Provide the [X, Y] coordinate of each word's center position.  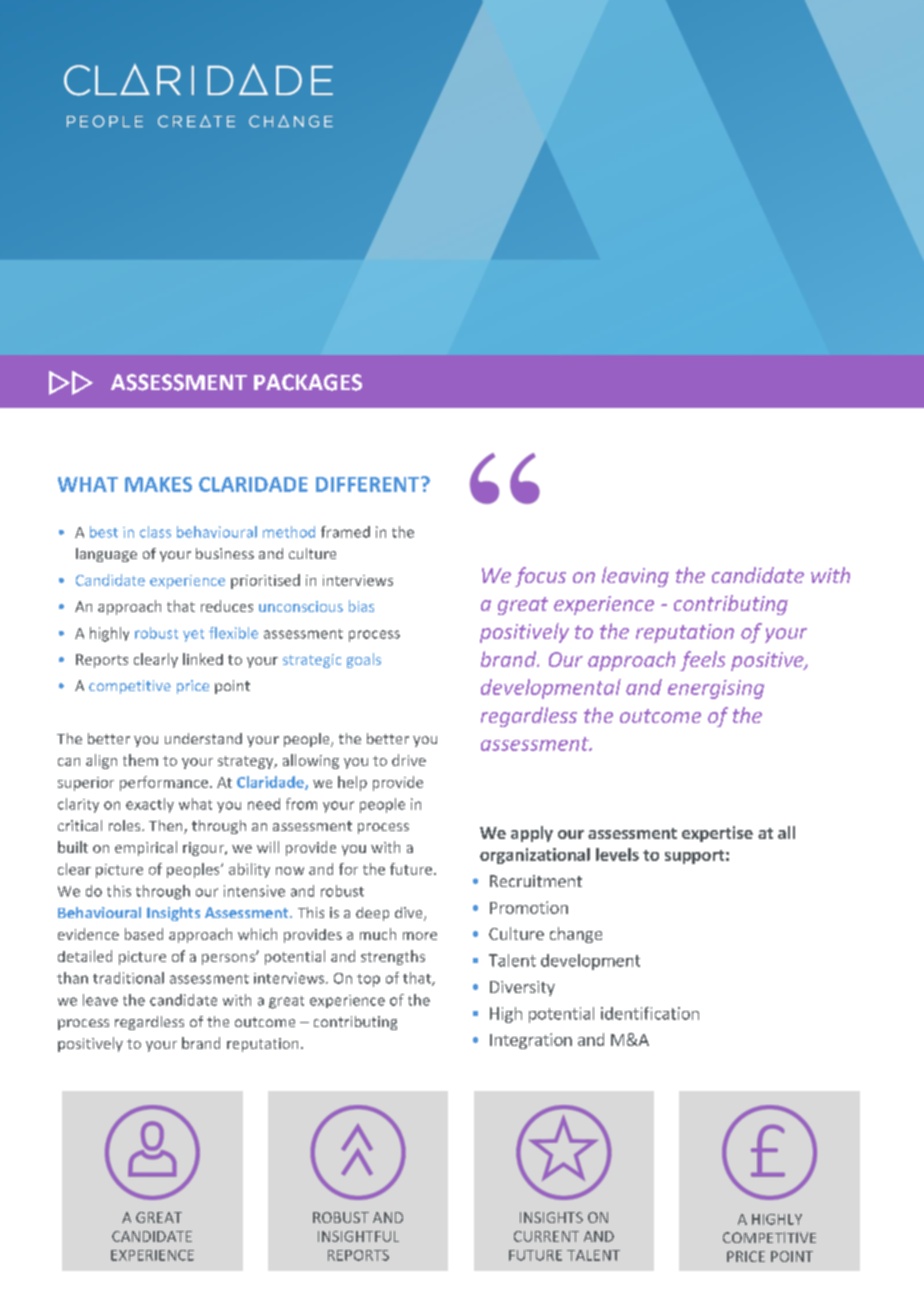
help [352, 783]
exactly [150, 805]
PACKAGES [308, 382]
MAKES [158, 484]
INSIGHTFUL [358, 1236]
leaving [635, 577]
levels [617, 854]
